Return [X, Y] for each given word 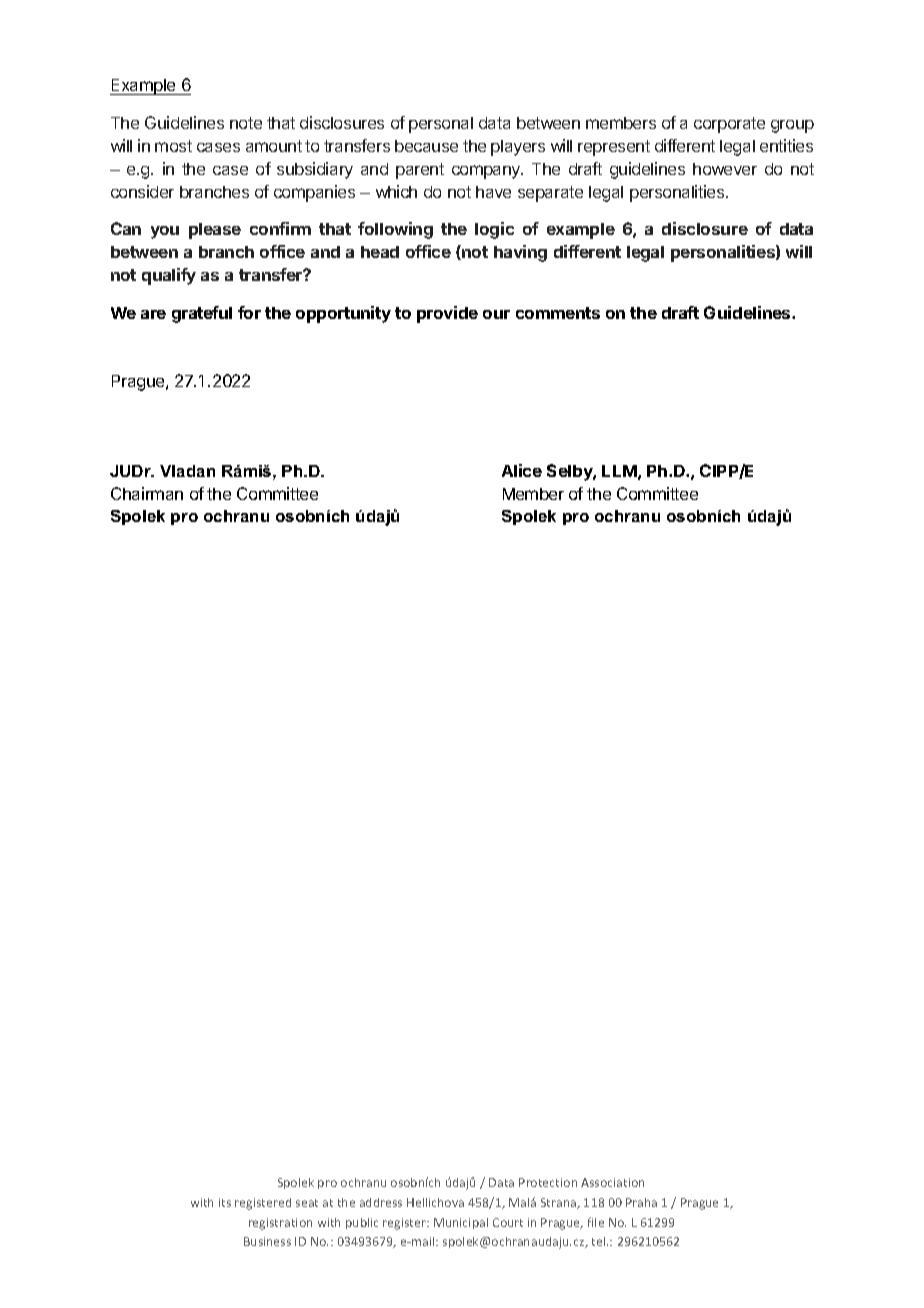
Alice [522, 470]
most [173, 146]
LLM [619, 471]
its [225, 1202]
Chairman [147, 493]
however [725, 169]
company [487, 172]
